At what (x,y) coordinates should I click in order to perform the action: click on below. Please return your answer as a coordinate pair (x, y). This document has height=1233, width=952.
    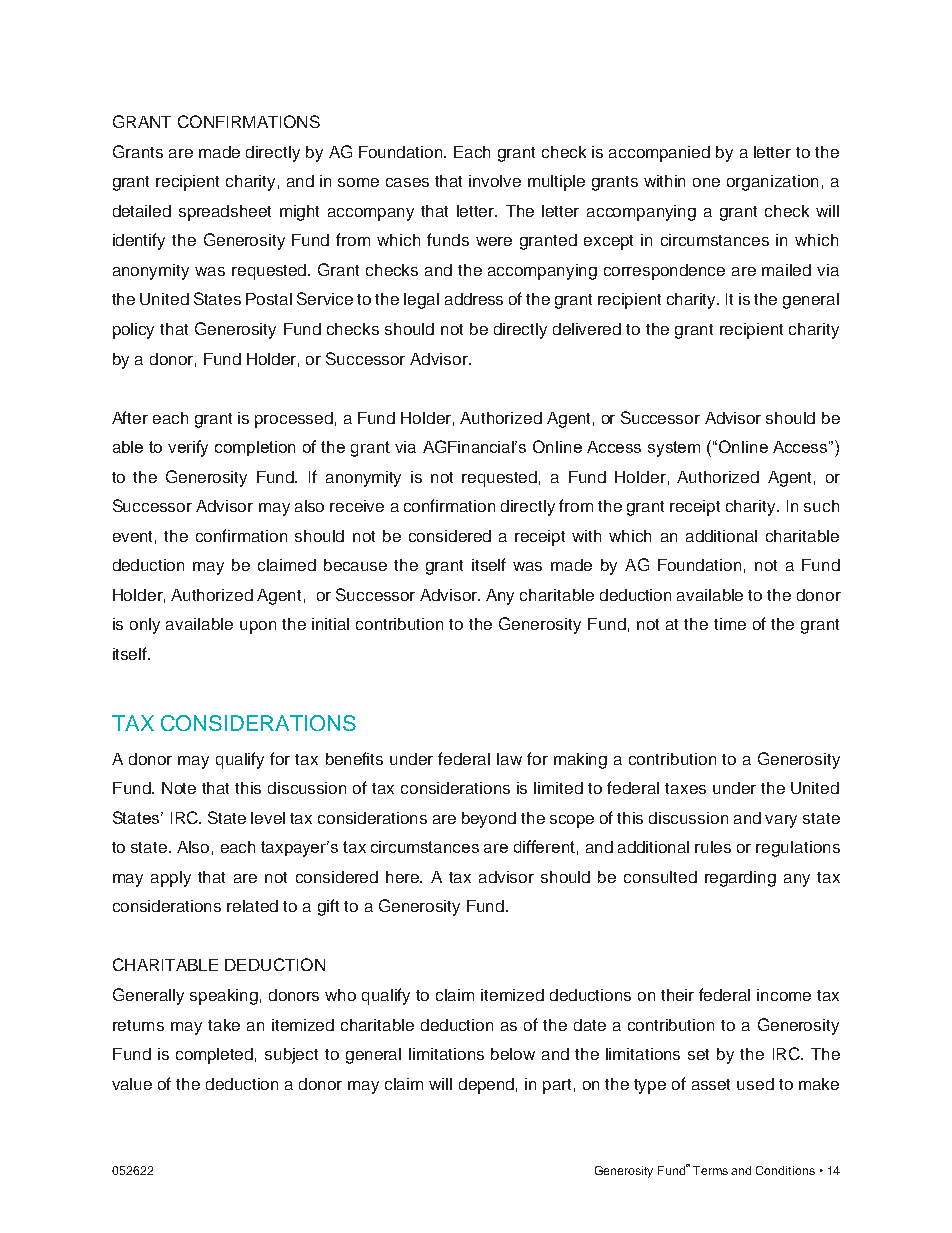
    Looking at the image, I should click on (513, 1054).
